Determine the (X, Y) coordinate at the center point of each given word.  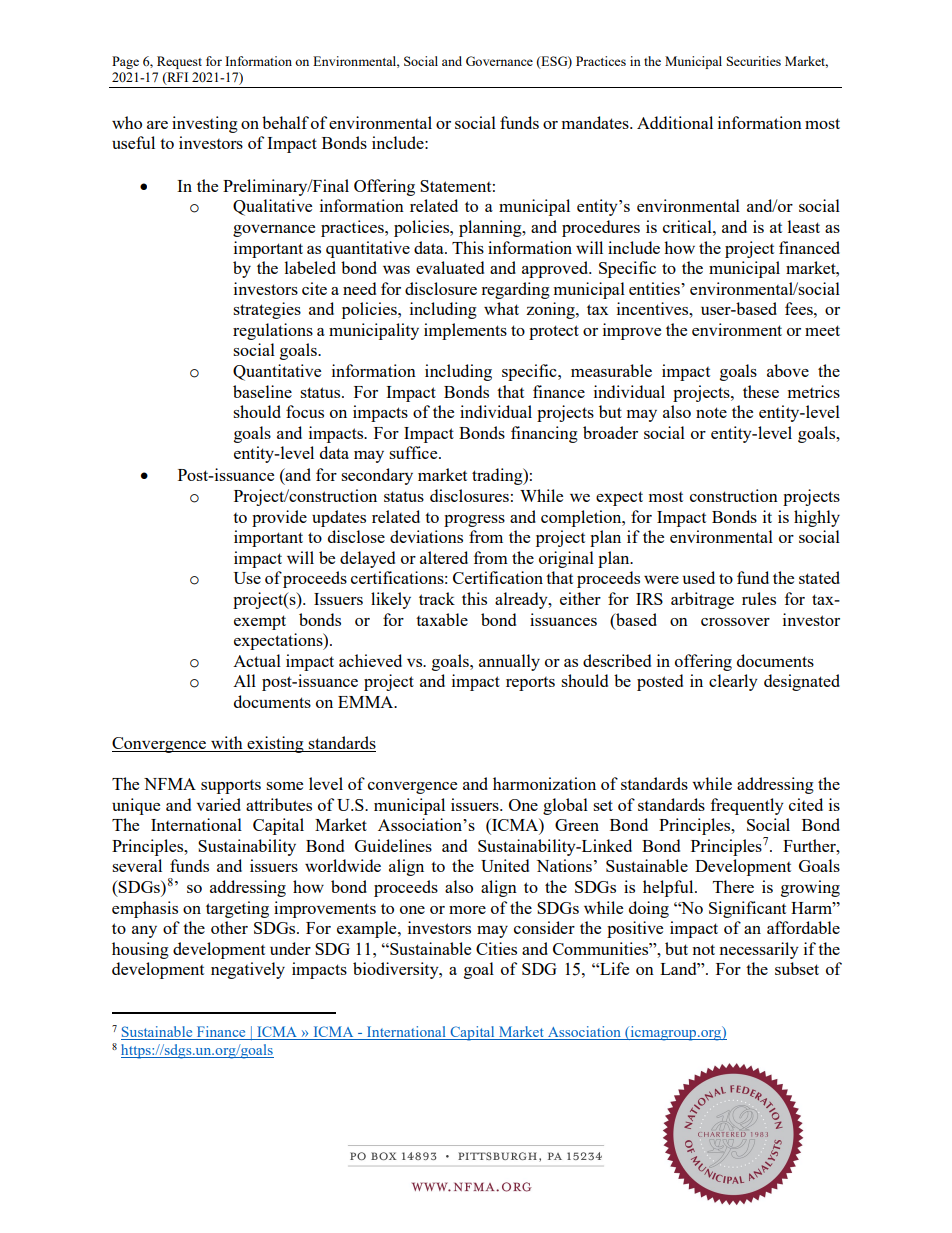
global (565, 806)
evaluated (450, 267)
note (711, 412)
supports (231, 787)
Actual (257, 660)
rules (759, 598)
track (437, 598)
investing (205, 124)
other (229, 927)
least (804, 226)
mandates (596, 122)
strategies (267, 310)
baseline (262, 391)
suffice (414, 452)
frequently (747, 806)
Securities (754, 61)
